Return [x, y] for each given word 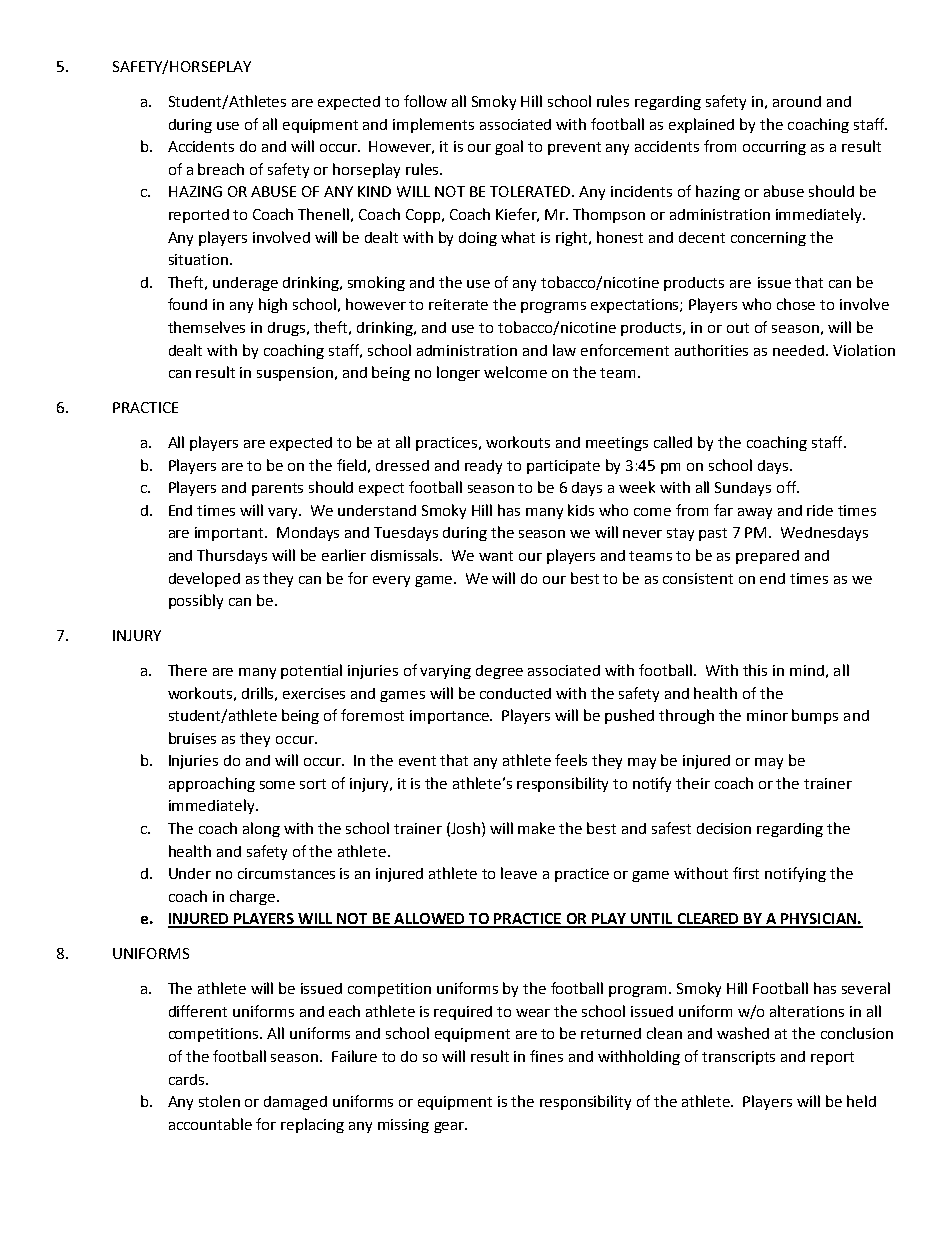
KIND [374, 191]
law [564, 350]
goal [509, 147]
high [273, 305]
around [797, 101]
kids [581, 510]
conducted [515, 693]
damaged [295, 1103]
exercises [314, 693]
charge [254, 897]
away [755, 513]
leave [519, 873]
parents [277, 489]
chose [796, 304]
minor [767, 715]
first [746, 873]
